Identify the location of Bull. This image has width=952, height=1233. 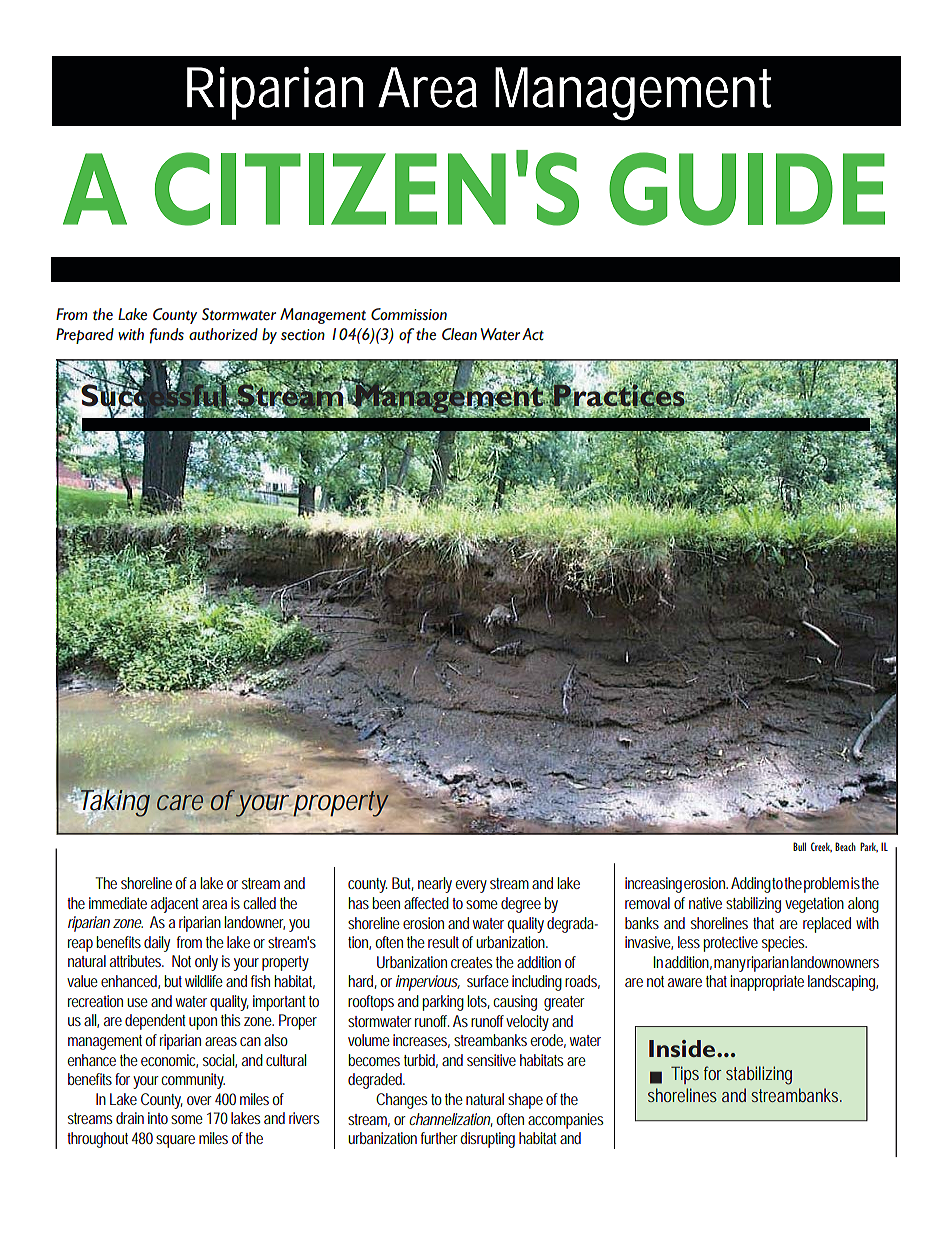
(799, 846).
